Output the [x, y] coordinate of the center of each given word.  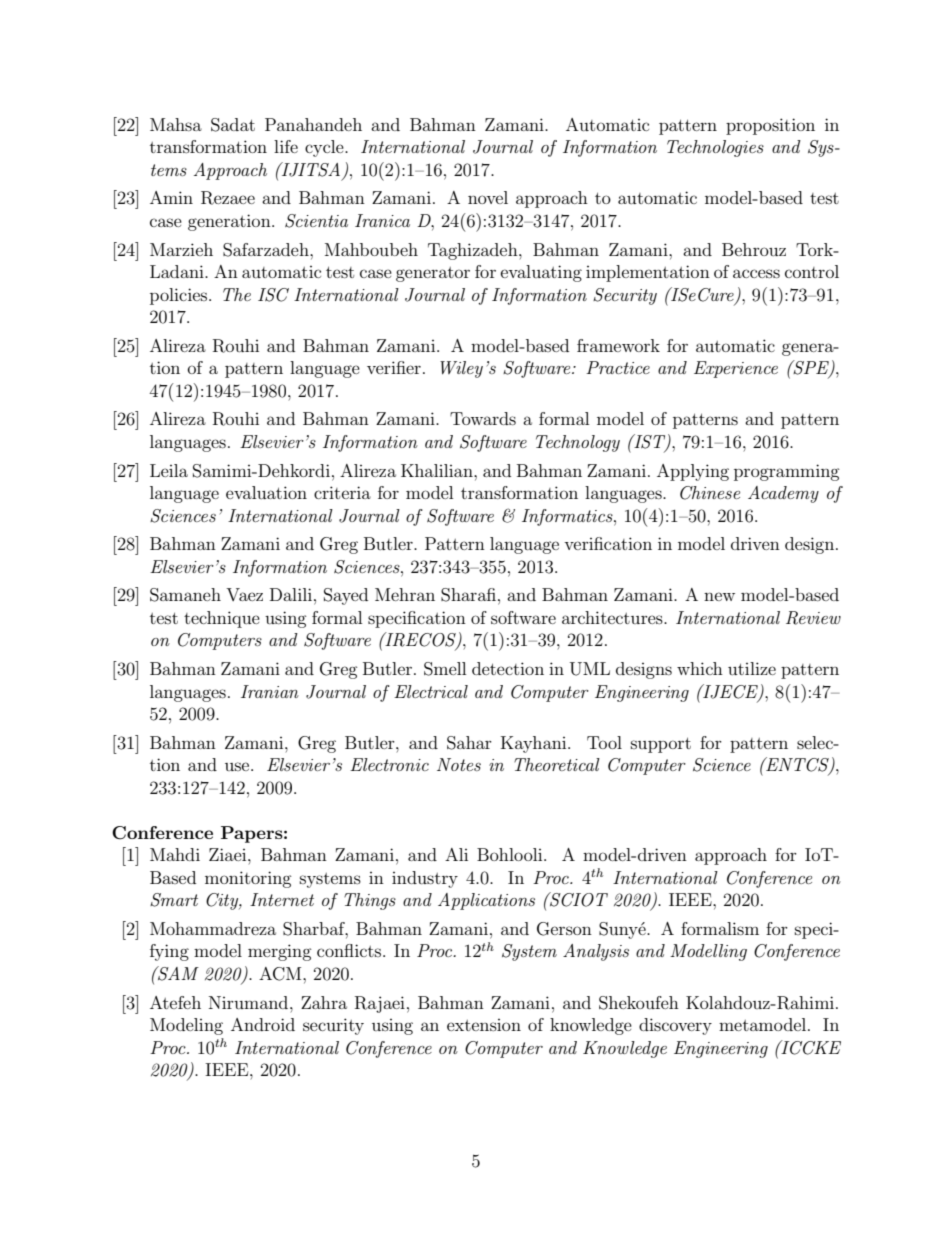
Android [263, 1024]
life [286, 146]
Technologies [715, 148]
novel [488, 197]
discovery [675, 1026]
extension [484, 1025]
